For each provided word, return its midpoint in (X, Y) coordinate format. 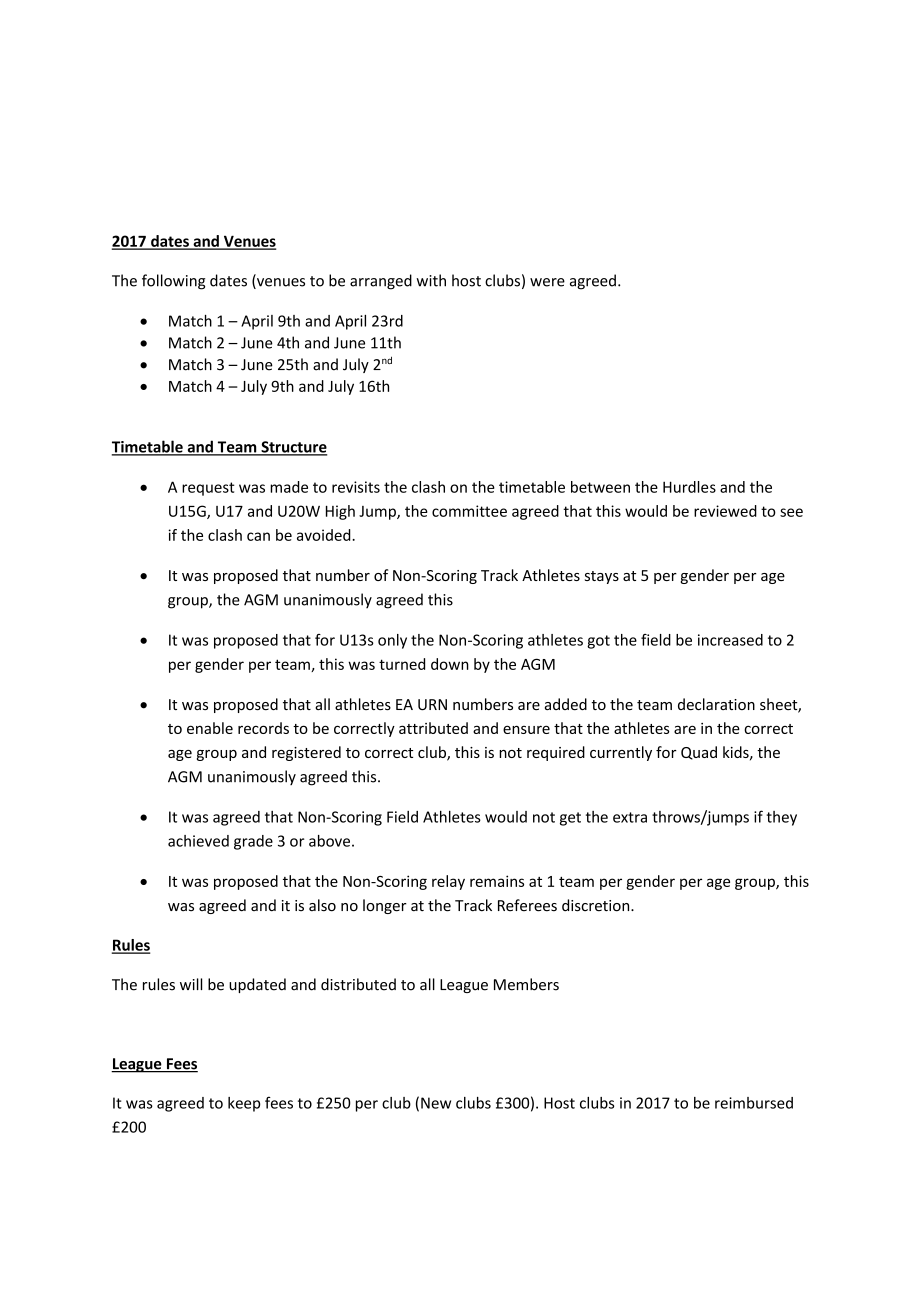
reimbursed (754, 1103)
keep (244, 1104)
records (263, 728)
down (450, 664)
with (431, 280)
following (173, 282)
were (547, 282)
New (436, 1103)
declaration (716, 704)
